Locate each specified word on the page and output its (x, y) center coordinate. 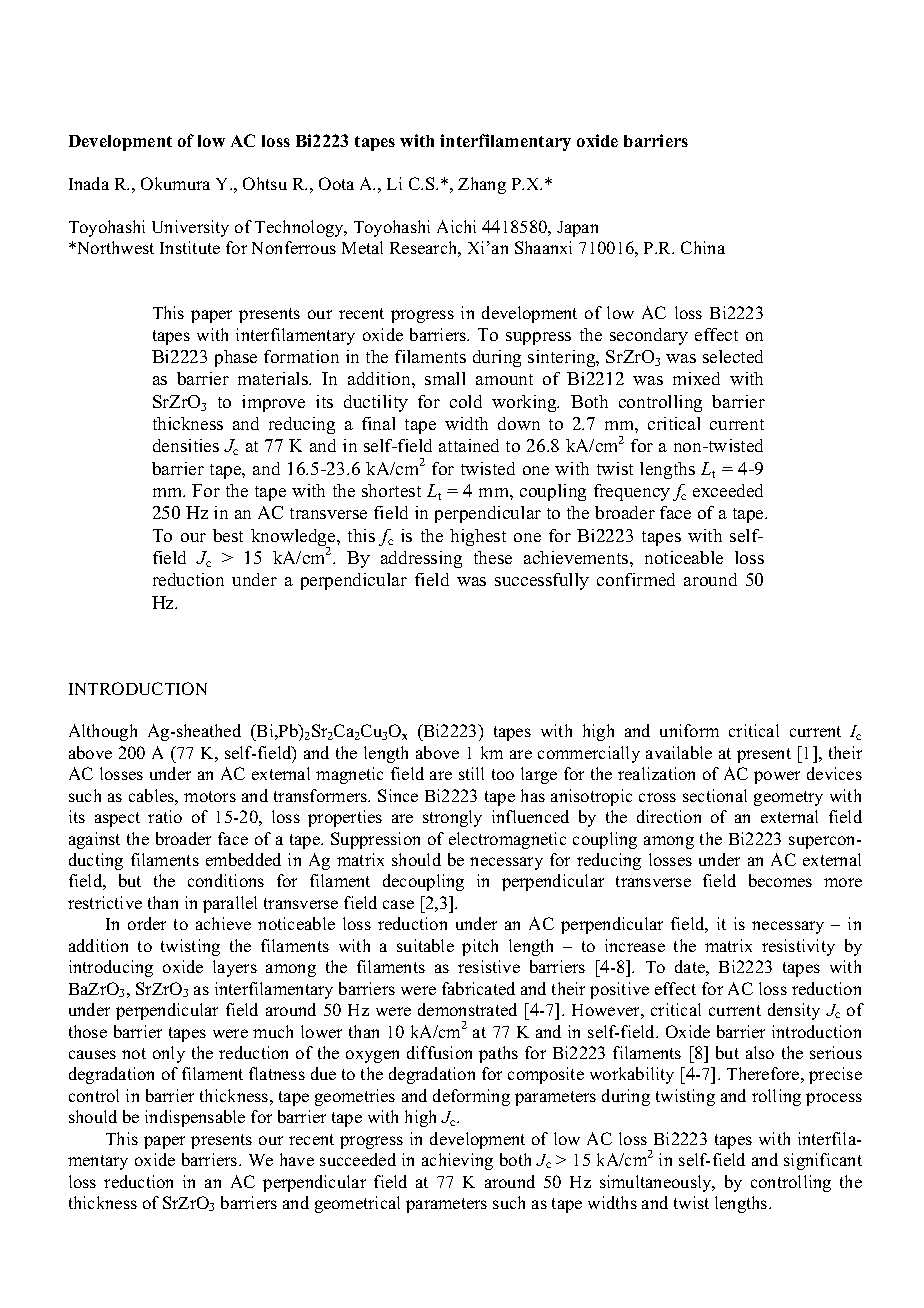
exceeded (728, 490)
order (147, 923)
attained (469, 445)
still (471, 773)
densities (186, 445)
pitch (480, 947)
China (703, 247)
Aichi (456, 226)
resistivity (798, 947)
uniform (689, 730)
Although (103, 732)
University (190, 228)
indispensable (195, 1118)
